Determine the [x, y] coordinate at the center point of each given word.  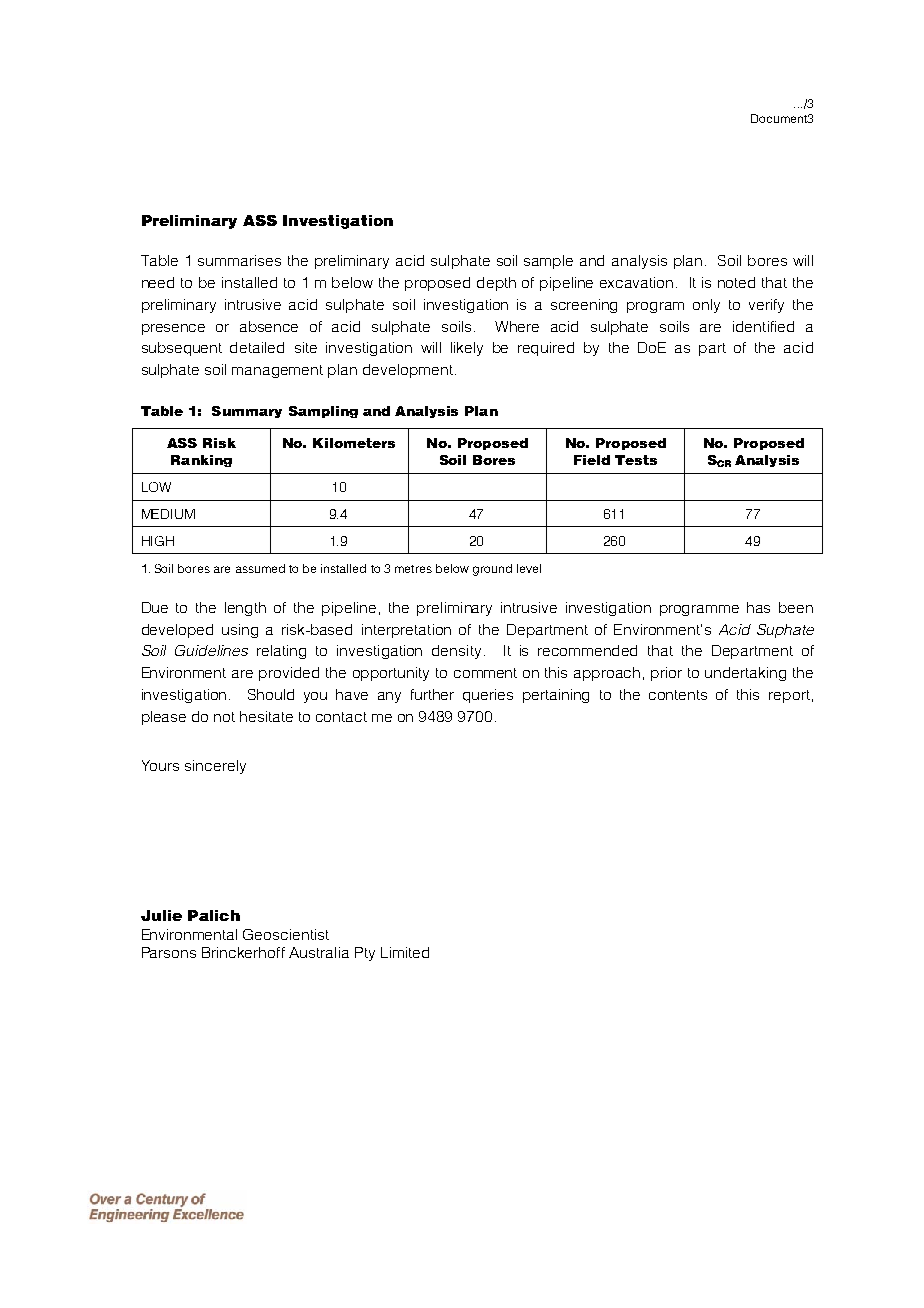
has [758, 607]
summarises [239, 260]
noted [736, 282]
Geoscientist [286, 934]
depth [496, 284]
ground [492, 570]
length [245, 609]
